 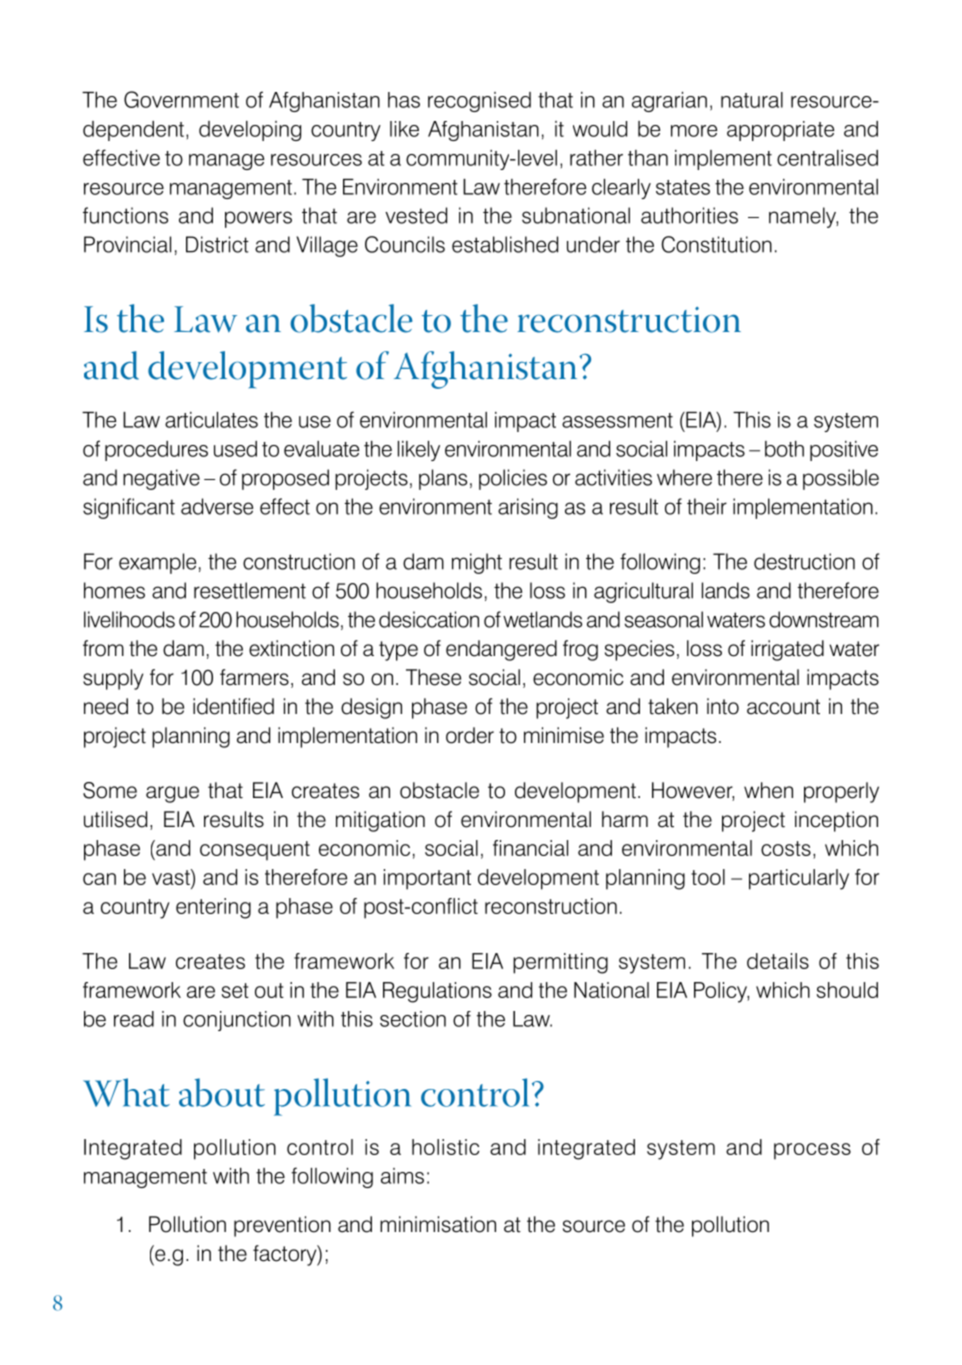 I want to click on irrigated, so click(x=787, y=650).
